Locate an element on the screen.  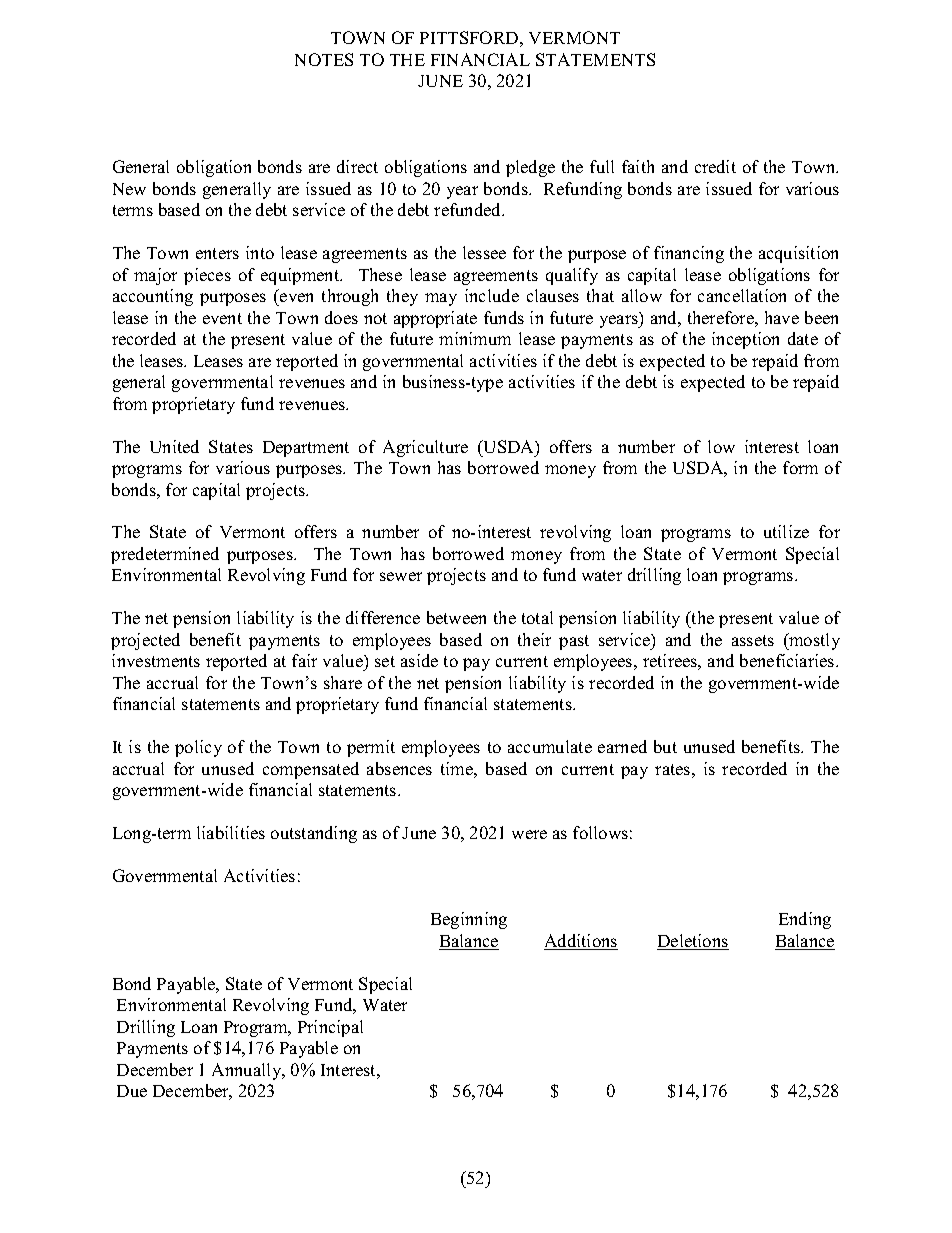
pledge is located at coordinates (530, 168).
